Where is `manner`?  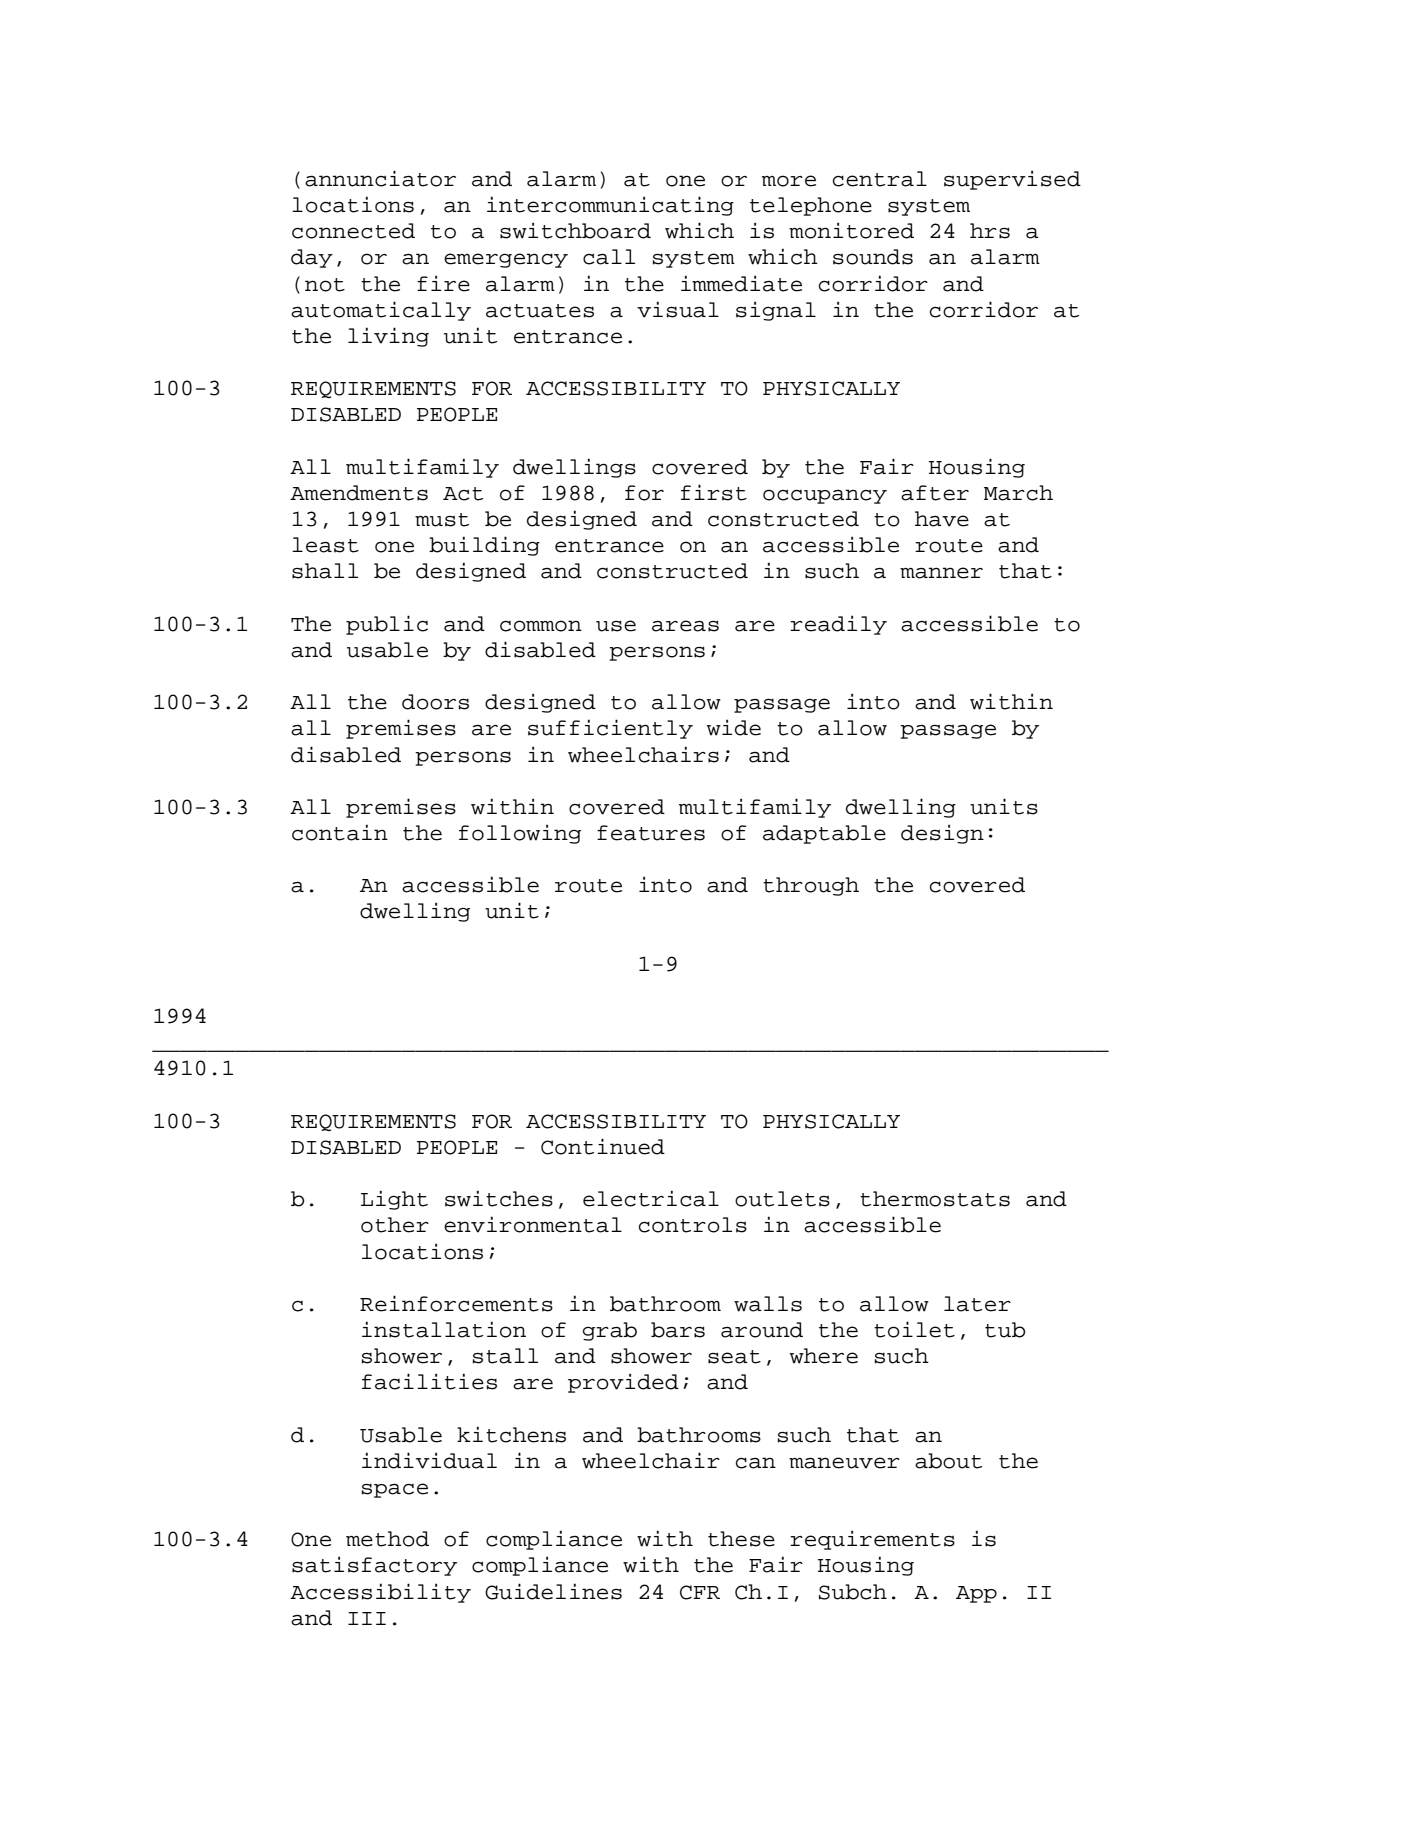 manner is located at coordinates (941, 573).
